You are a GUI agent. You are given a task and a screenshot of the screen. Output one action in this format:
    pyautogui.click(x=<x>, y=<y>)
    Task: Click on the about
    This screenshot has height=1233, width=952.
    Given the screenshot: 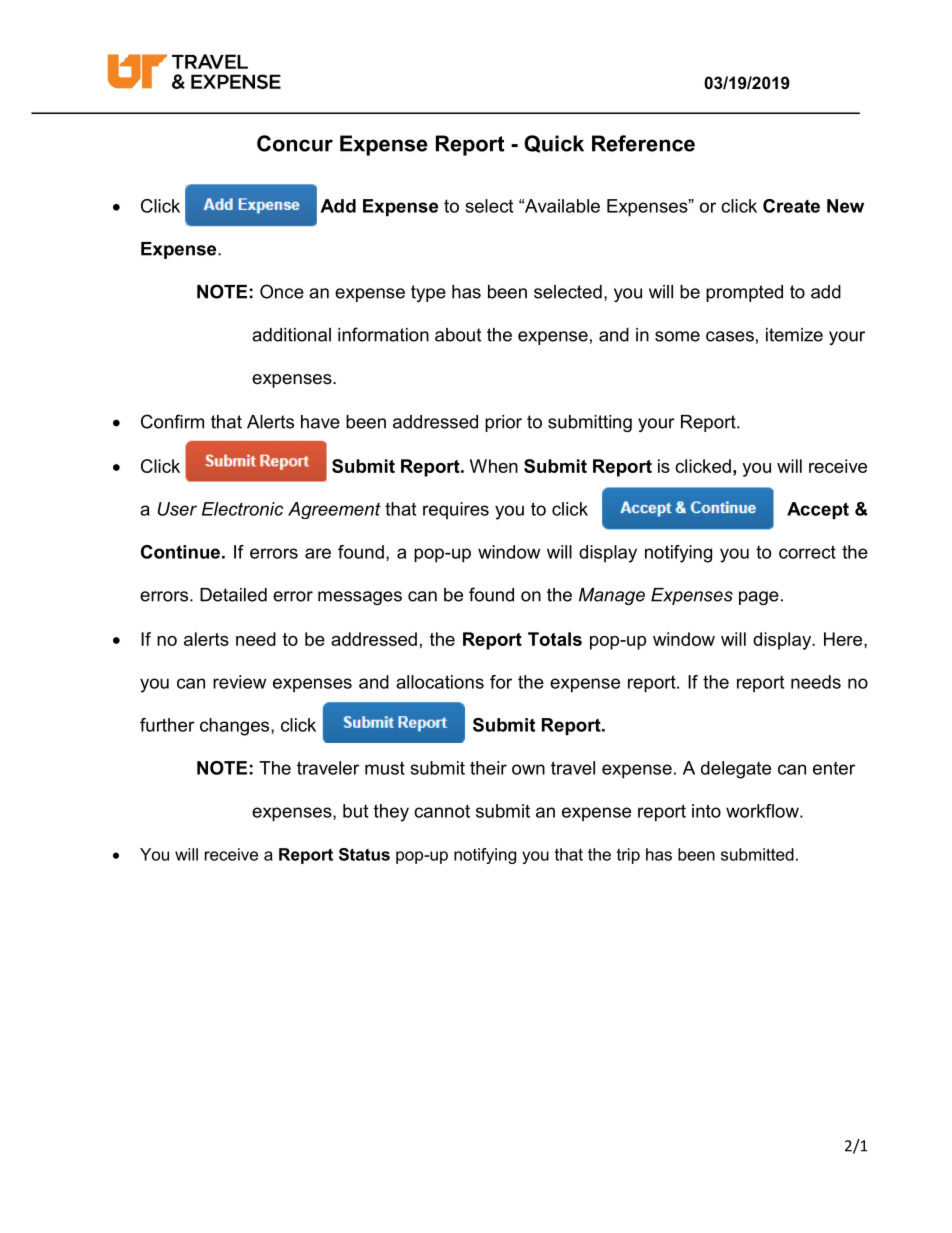 What is the action you would take?
    pyautogui.click(x=458, y=335)
